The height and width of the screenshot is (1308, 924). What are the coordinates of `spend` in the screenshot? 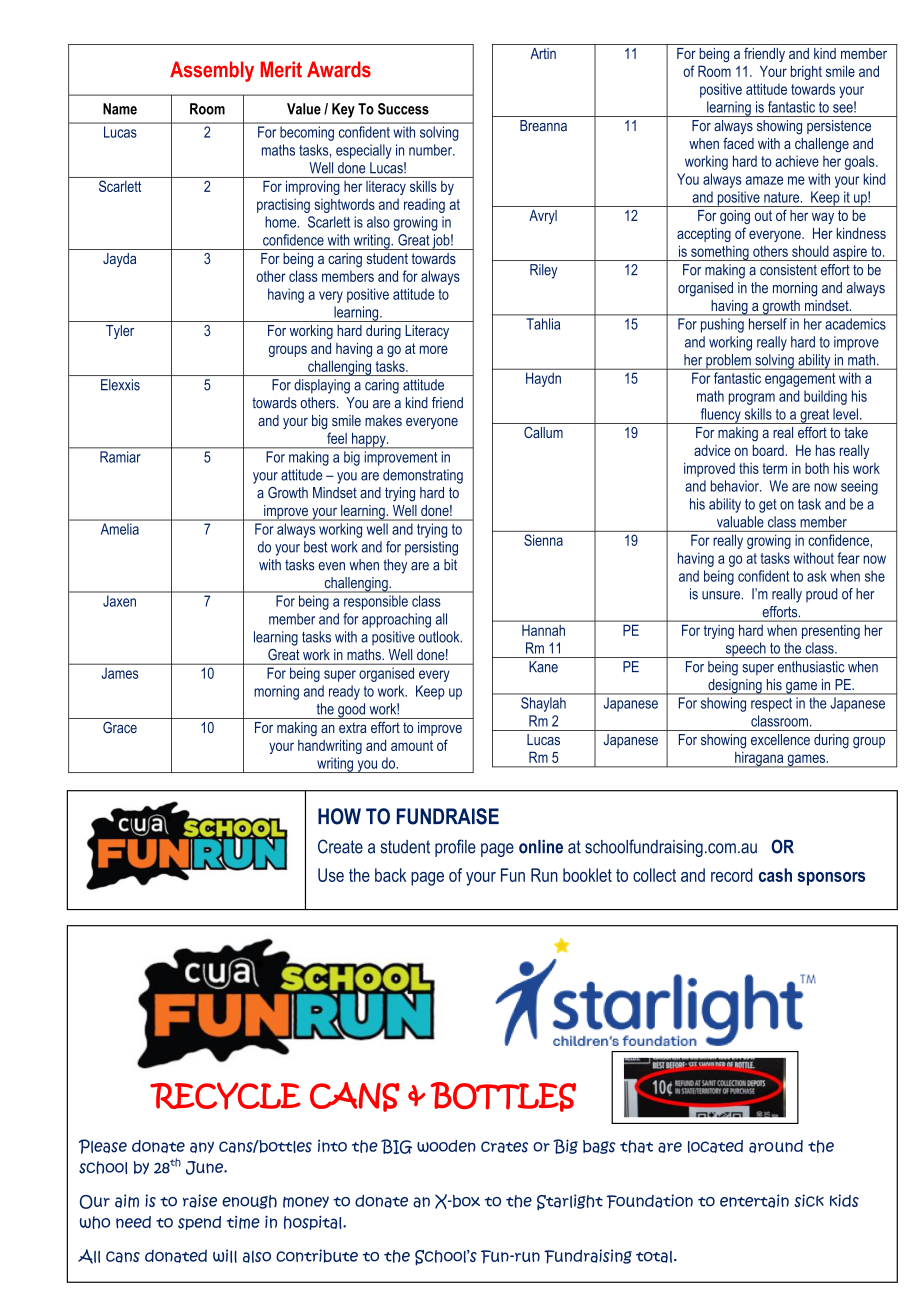 It's located at (199, 1223).
